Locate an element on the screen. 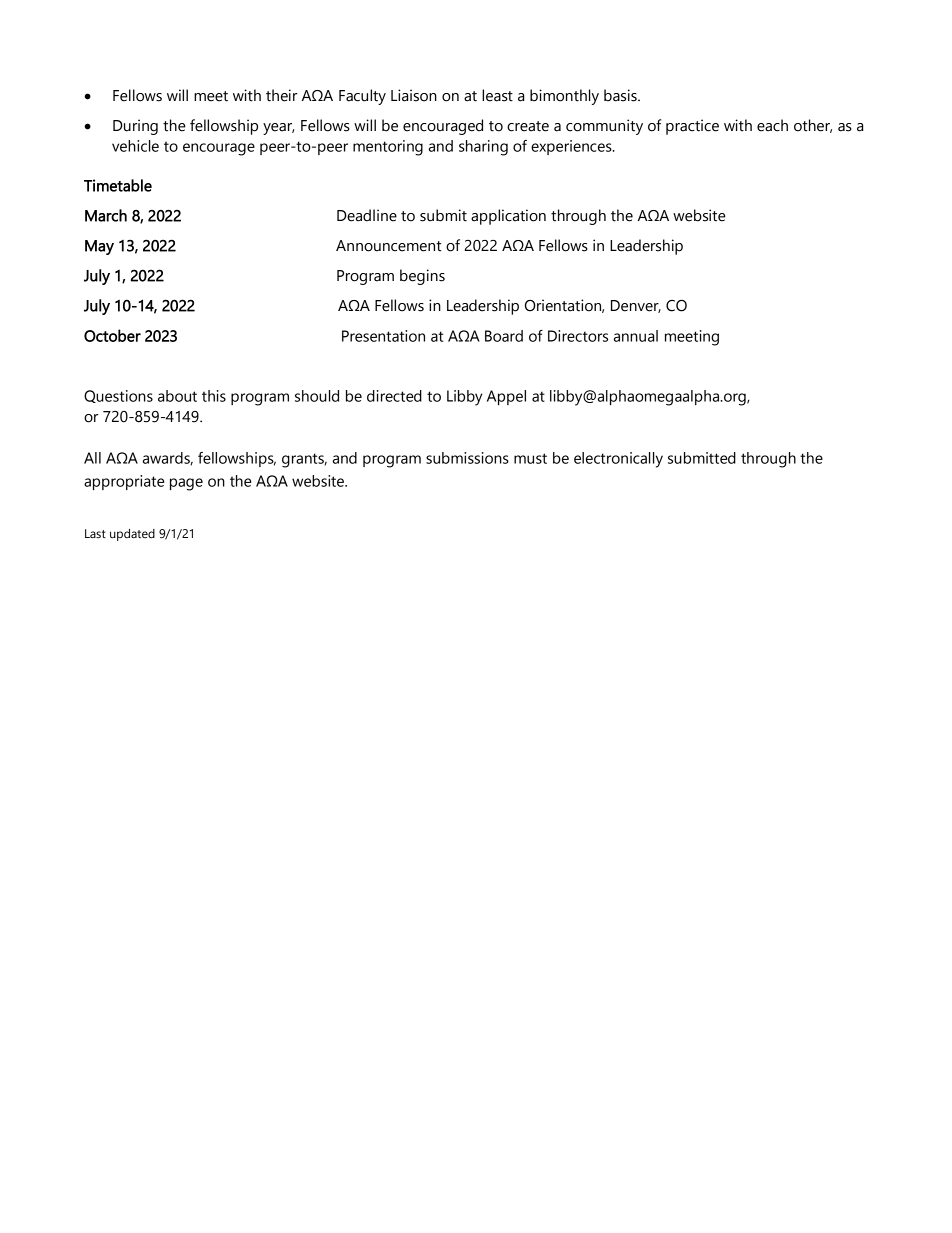 The width and height of the screenshot is (952, 1233). updated is located at coordinates (132, 535).
